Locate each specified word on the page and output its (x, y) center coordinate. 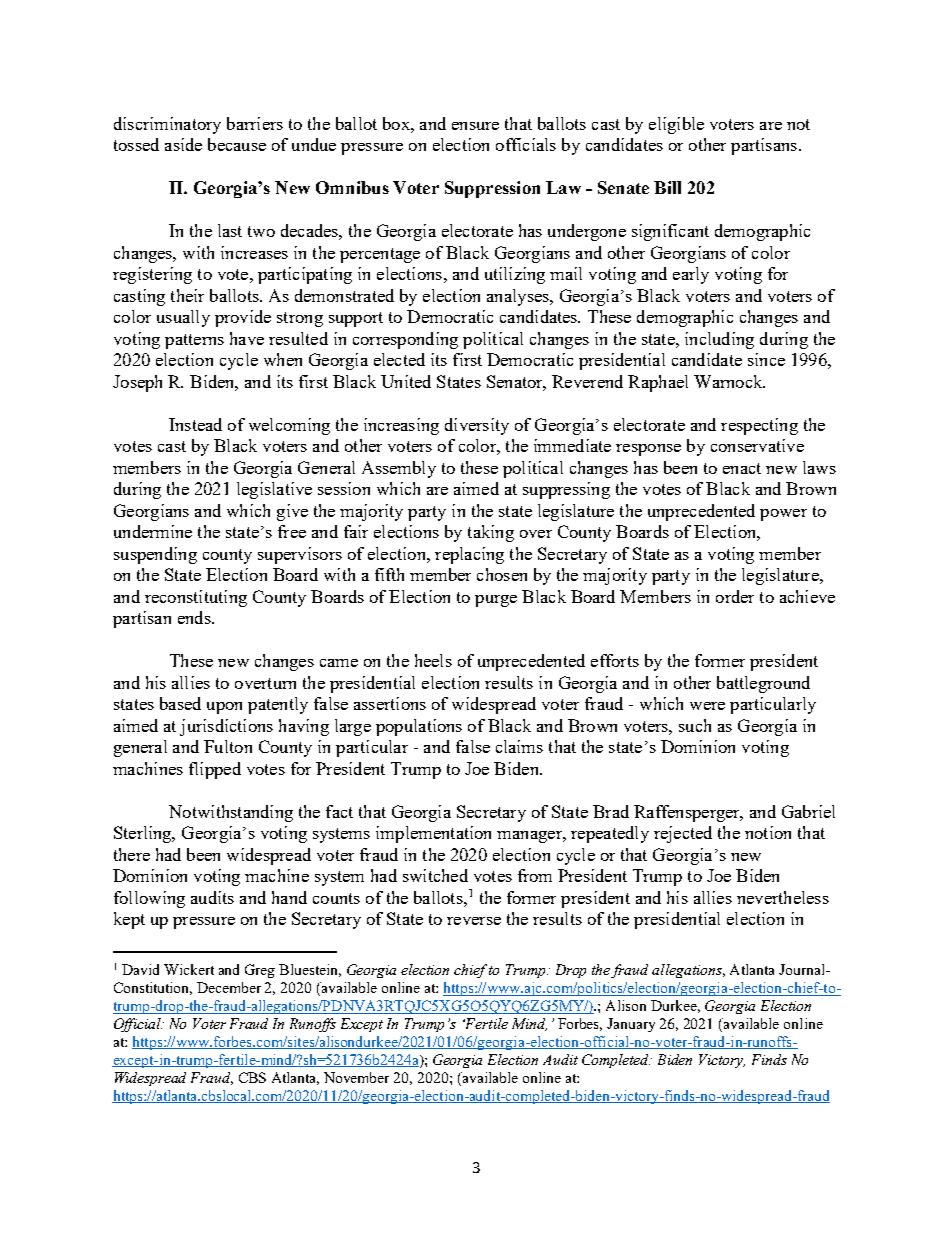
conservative (757, 445)
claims (519, 746)
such (695, 725)
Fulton (228, 746)
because (237, 144)
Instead (195, 424)
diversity (477, 426)
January (631, 1025)
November (356, 1077)
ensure (475, 126)
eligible (676, 125)
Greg (260, 971)
